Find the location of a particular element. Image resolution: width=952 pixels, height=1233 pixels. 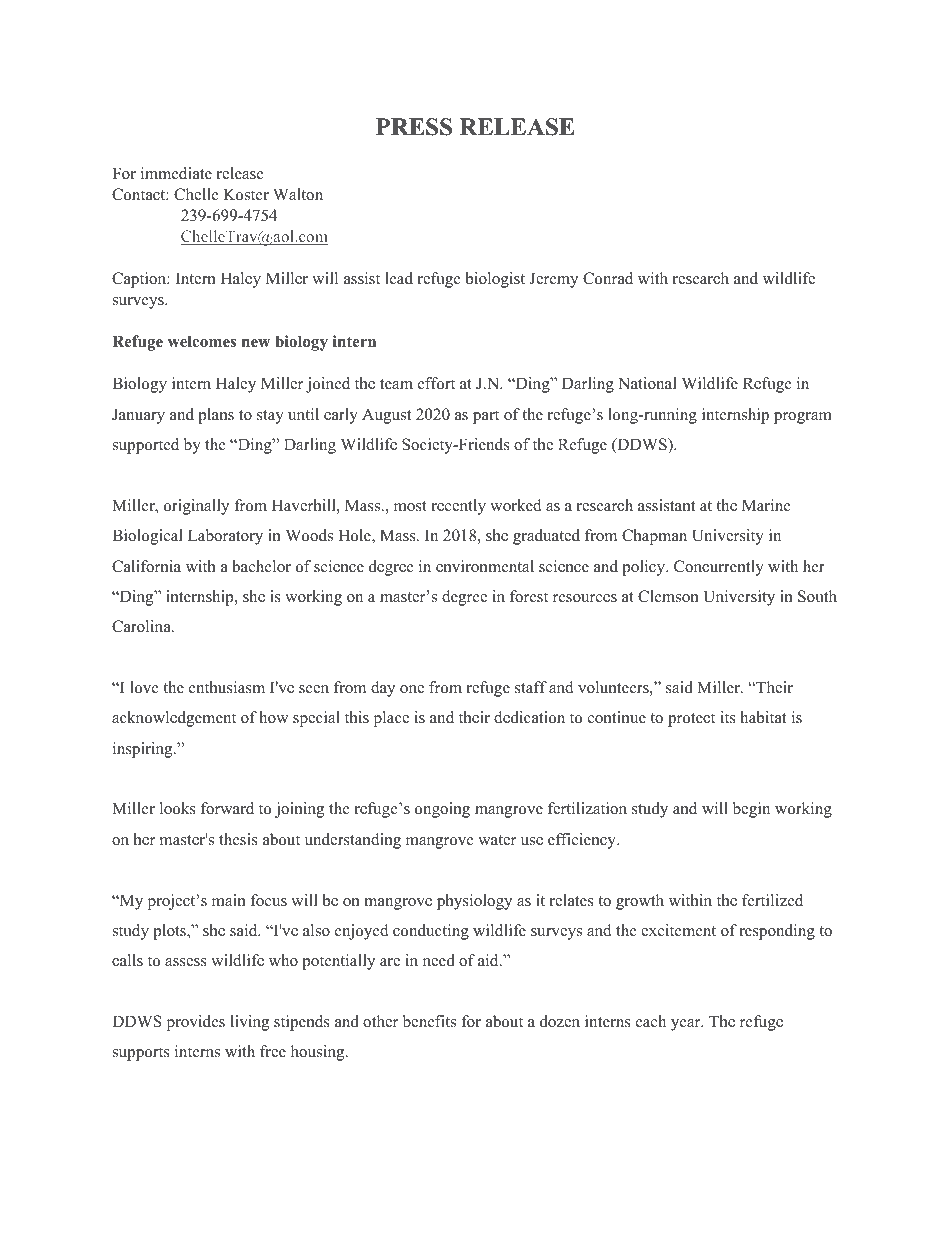

Conrad is located at coordinates (608, 278).
